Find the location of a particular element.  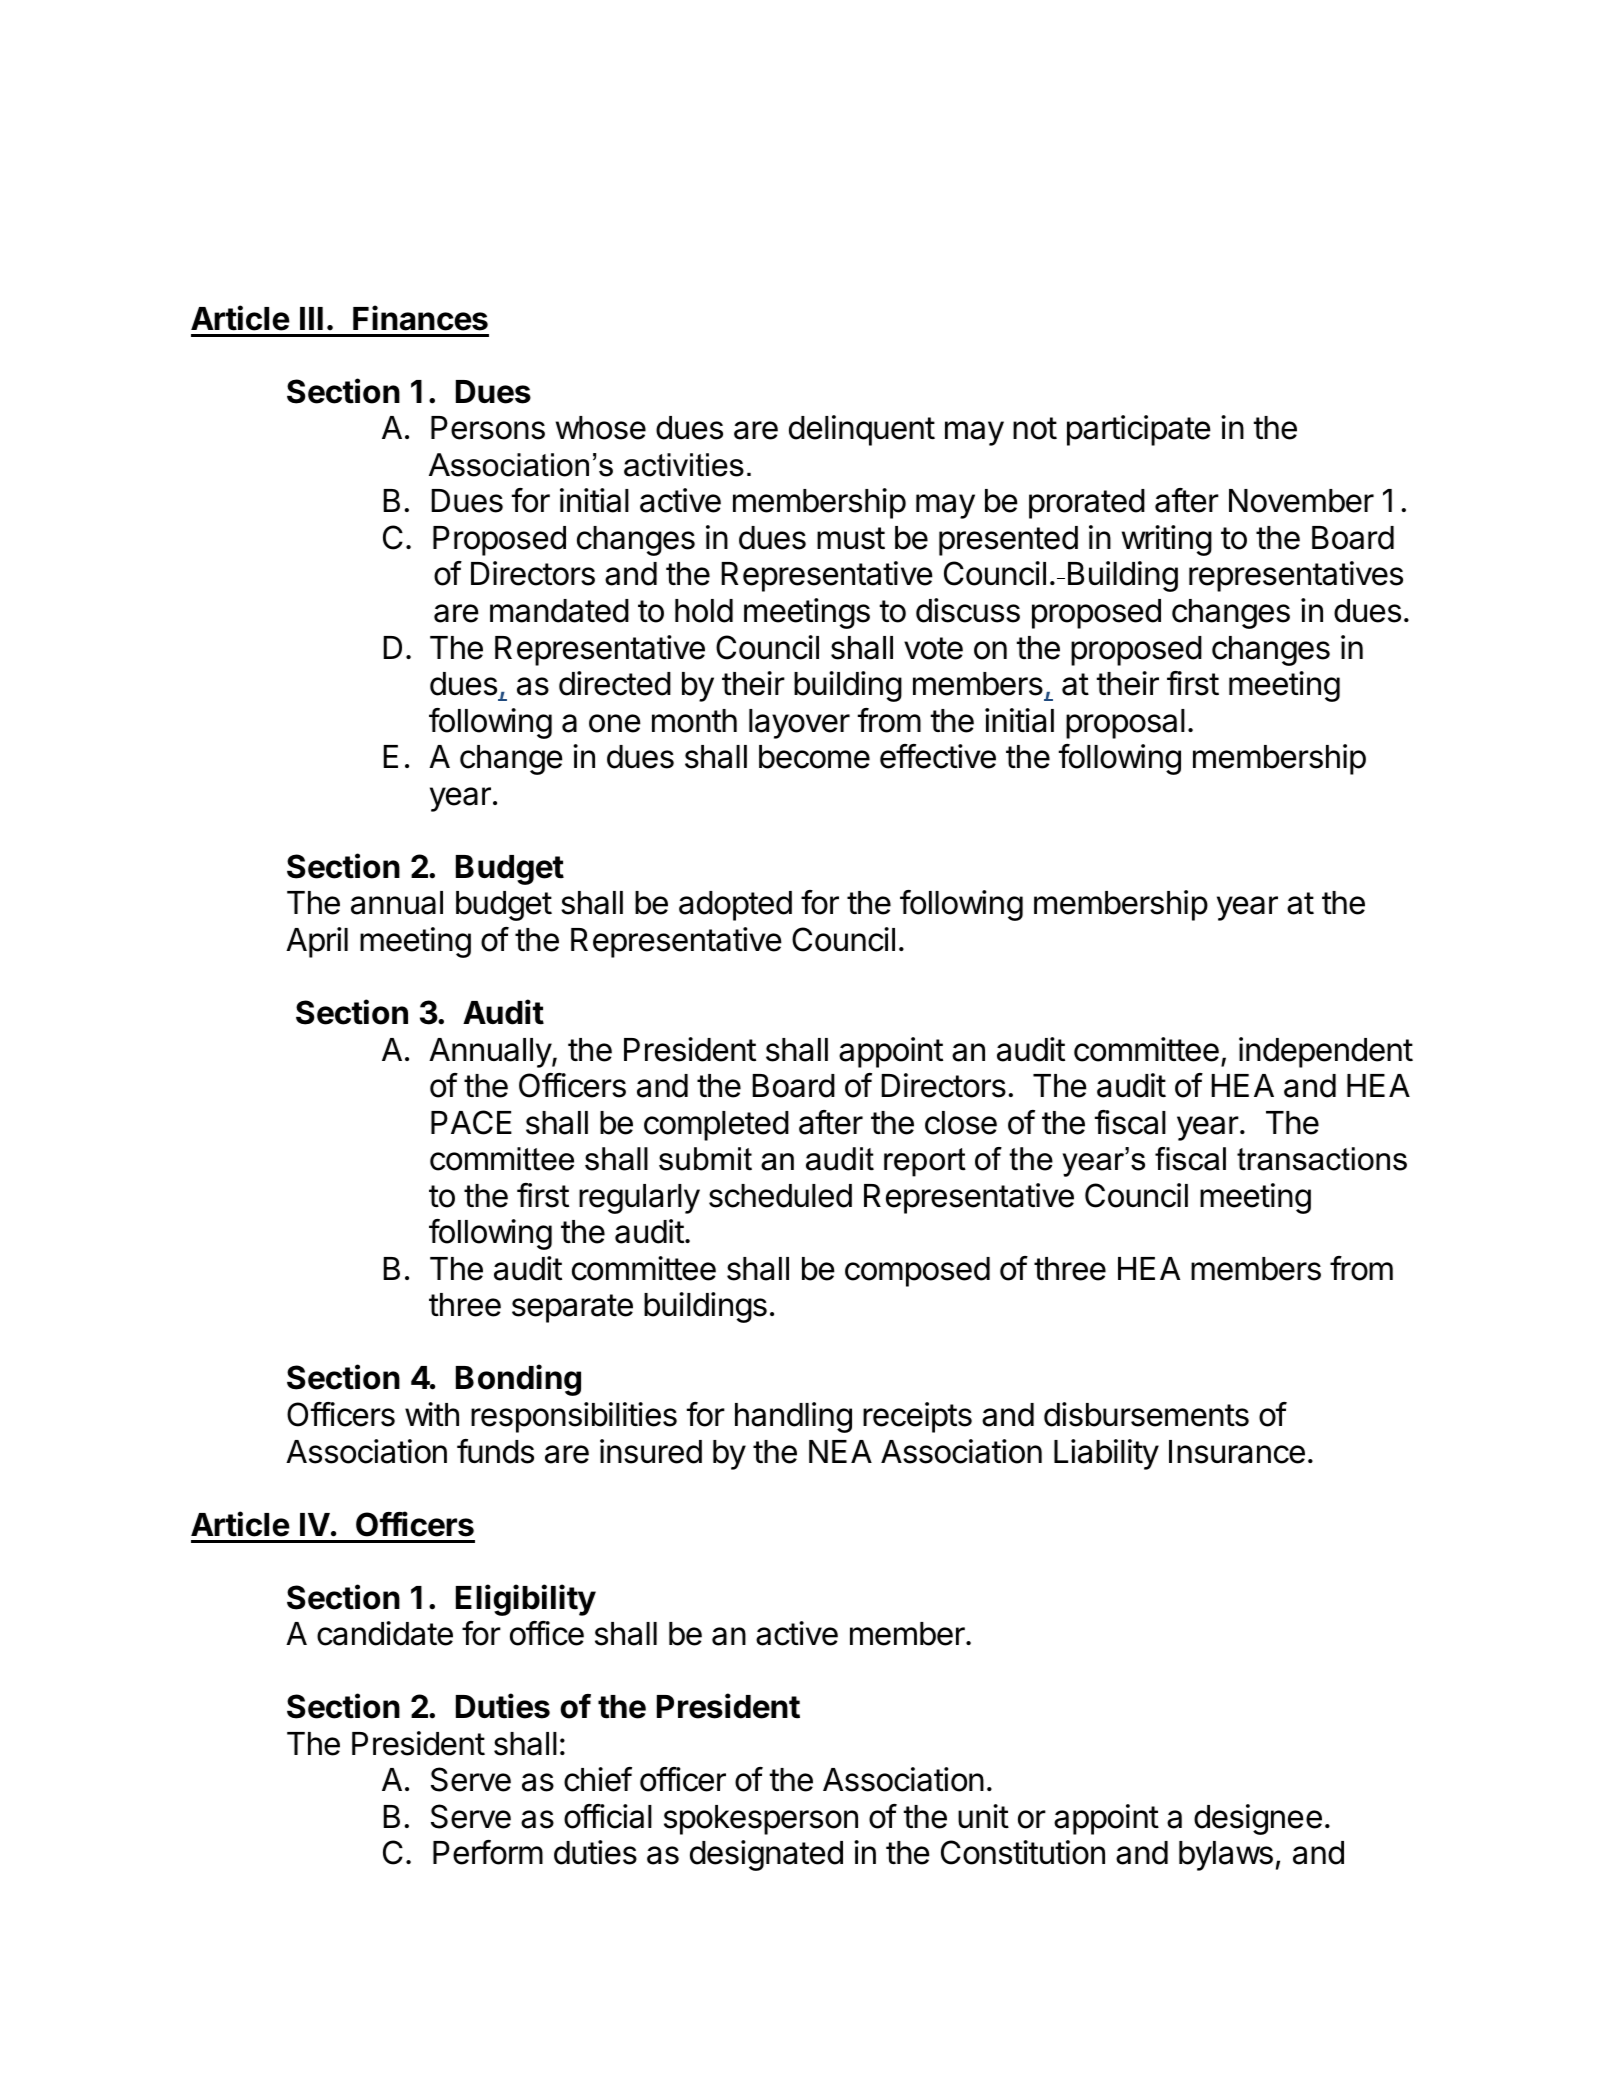

funds is located at coordinates (495, 1451).
